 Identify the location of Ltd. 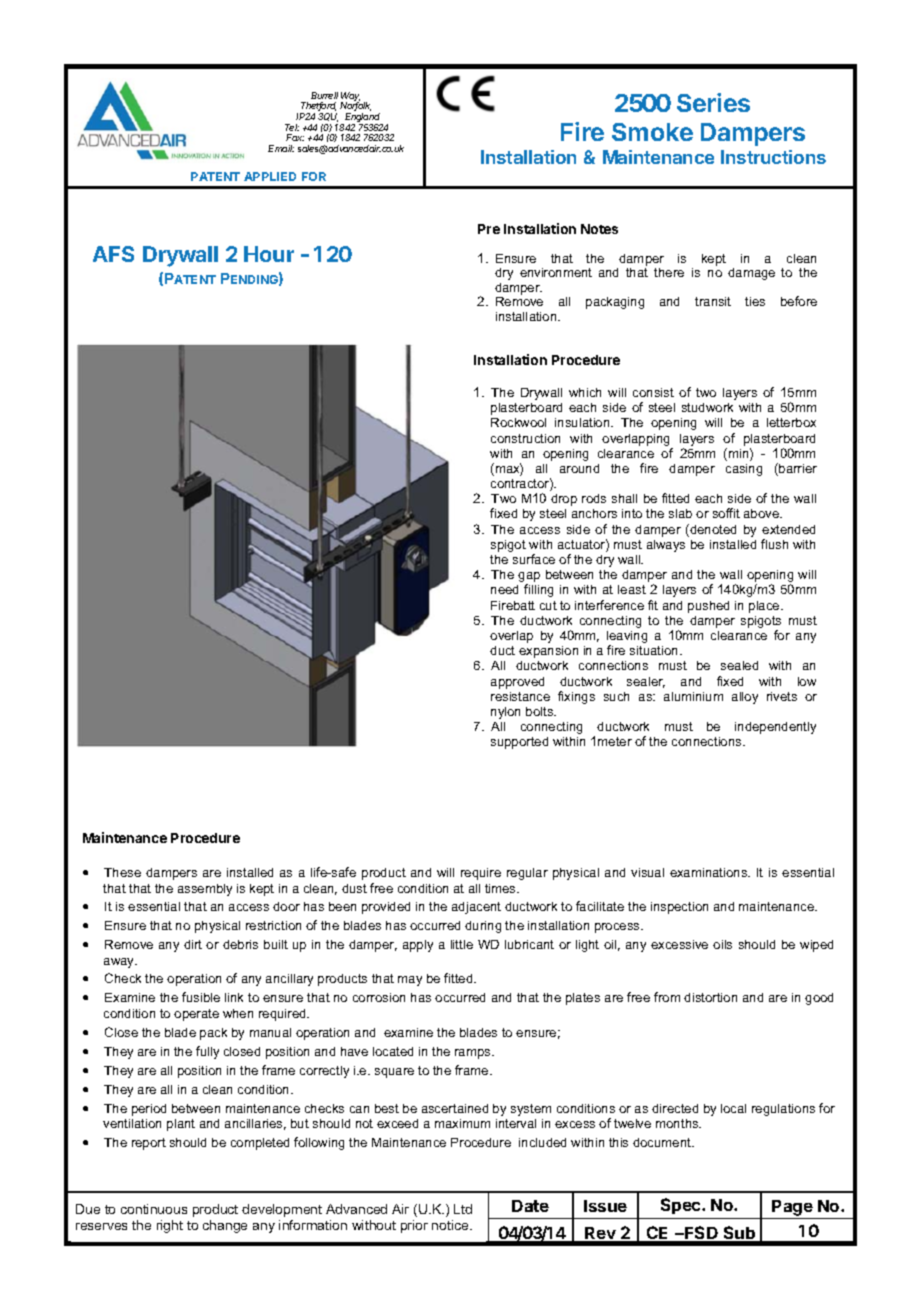
(463, 1209).
